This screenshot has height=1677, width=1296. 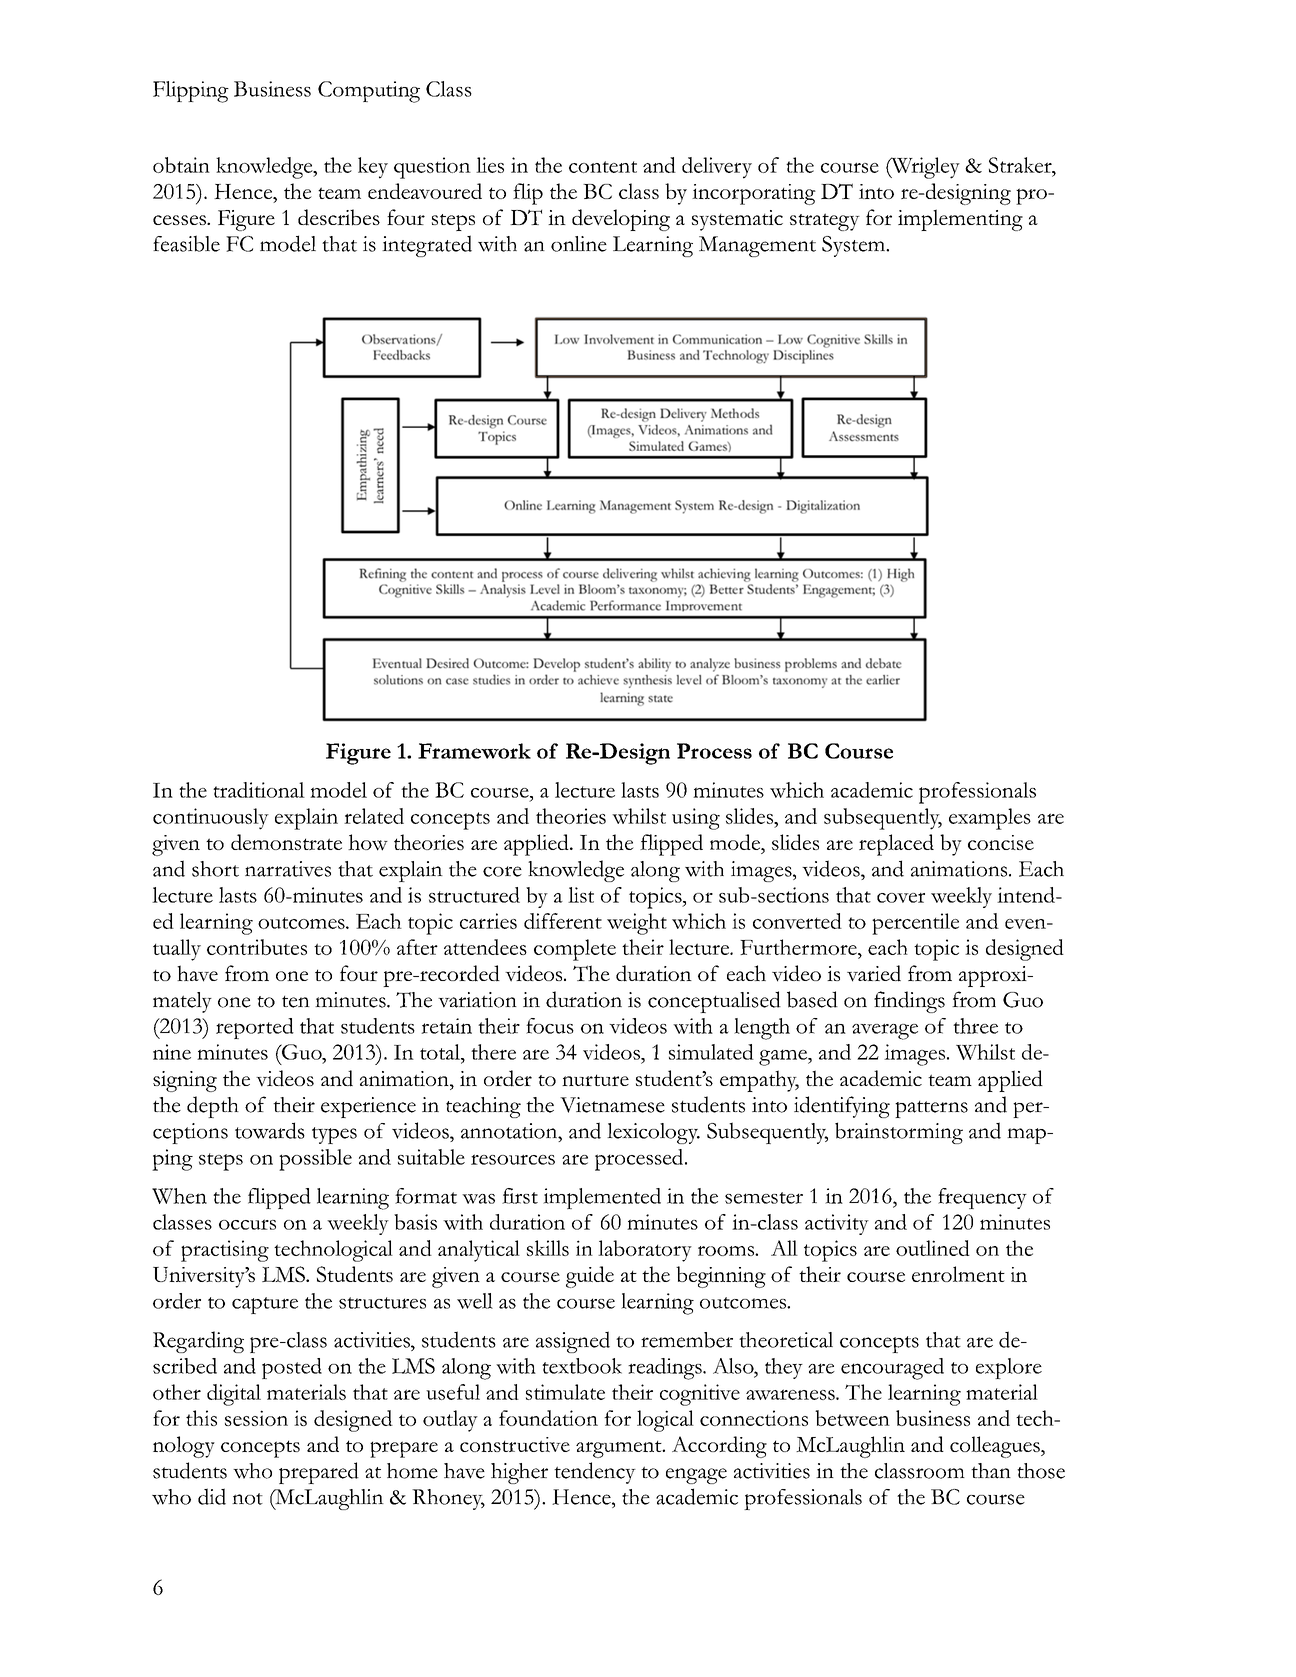 I want to click on session, so click(x=256, y=1418).
